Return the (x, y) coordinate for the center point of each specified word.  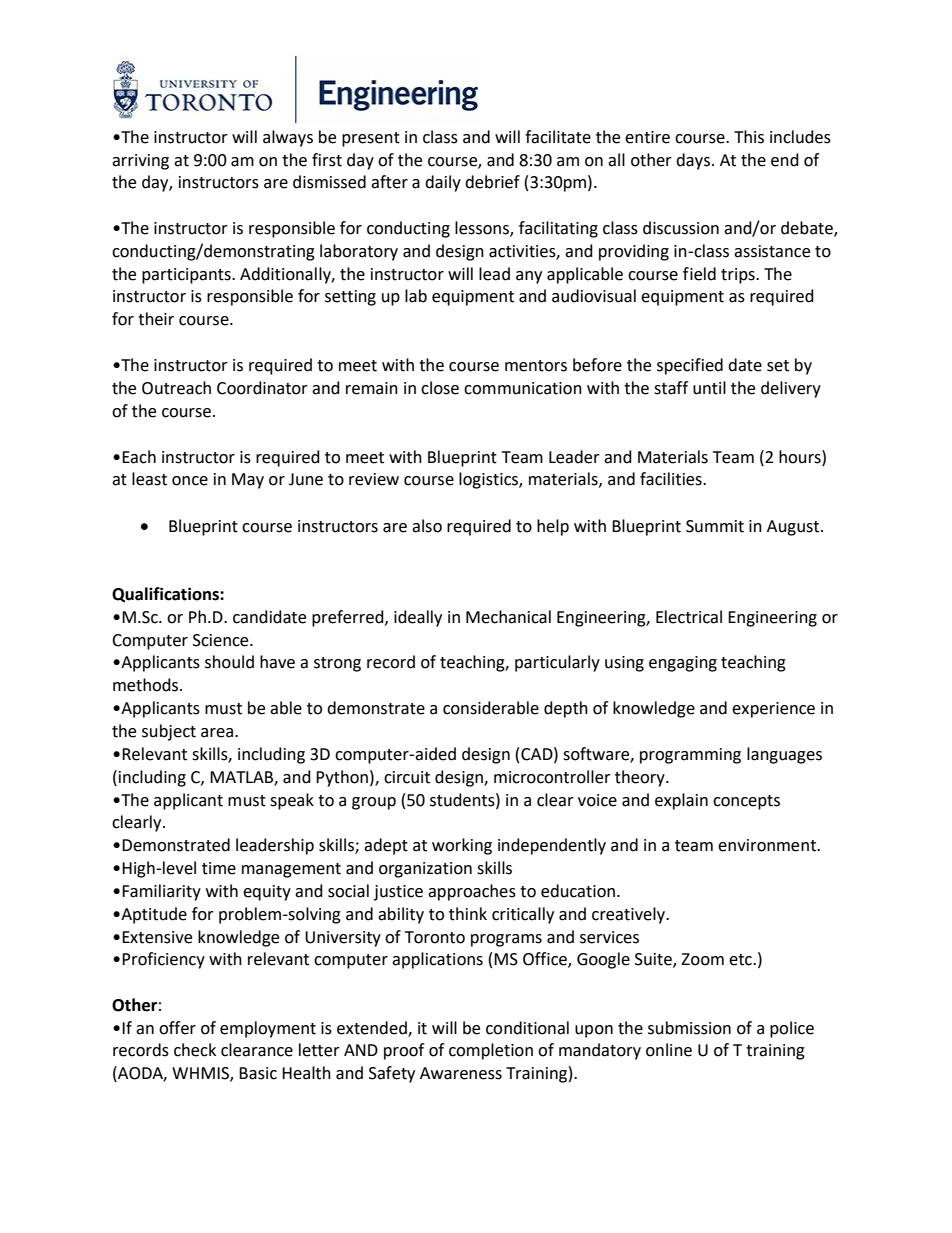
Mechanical (508, 617)
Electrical (689, 617)
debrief (492, 182)
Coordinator (262, 388)
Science (222, 640)
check (195, 1050)
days (693, 161)
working (462, 846)
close (440, 388)
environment (768, 845)
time (219, 868)
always (288, 138)
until (709, 388)
